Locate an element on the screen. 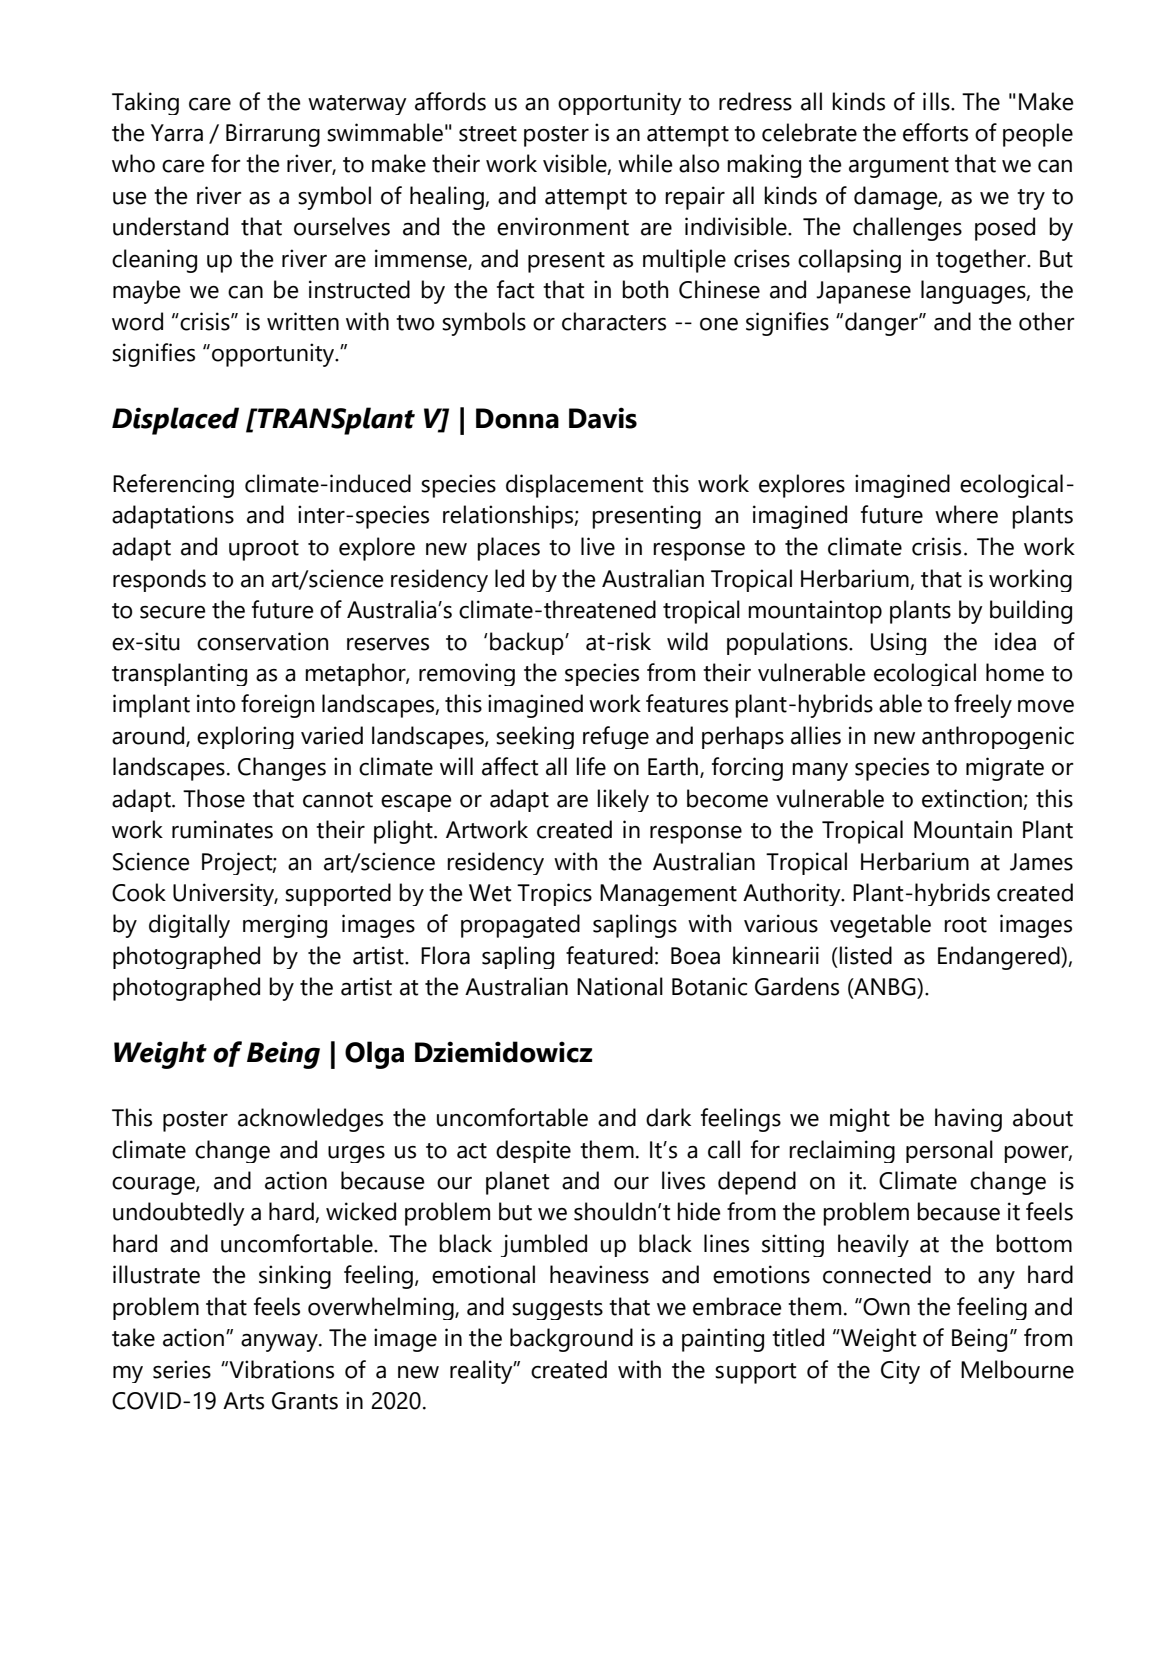  merging is located at coordinates (285, 926).
